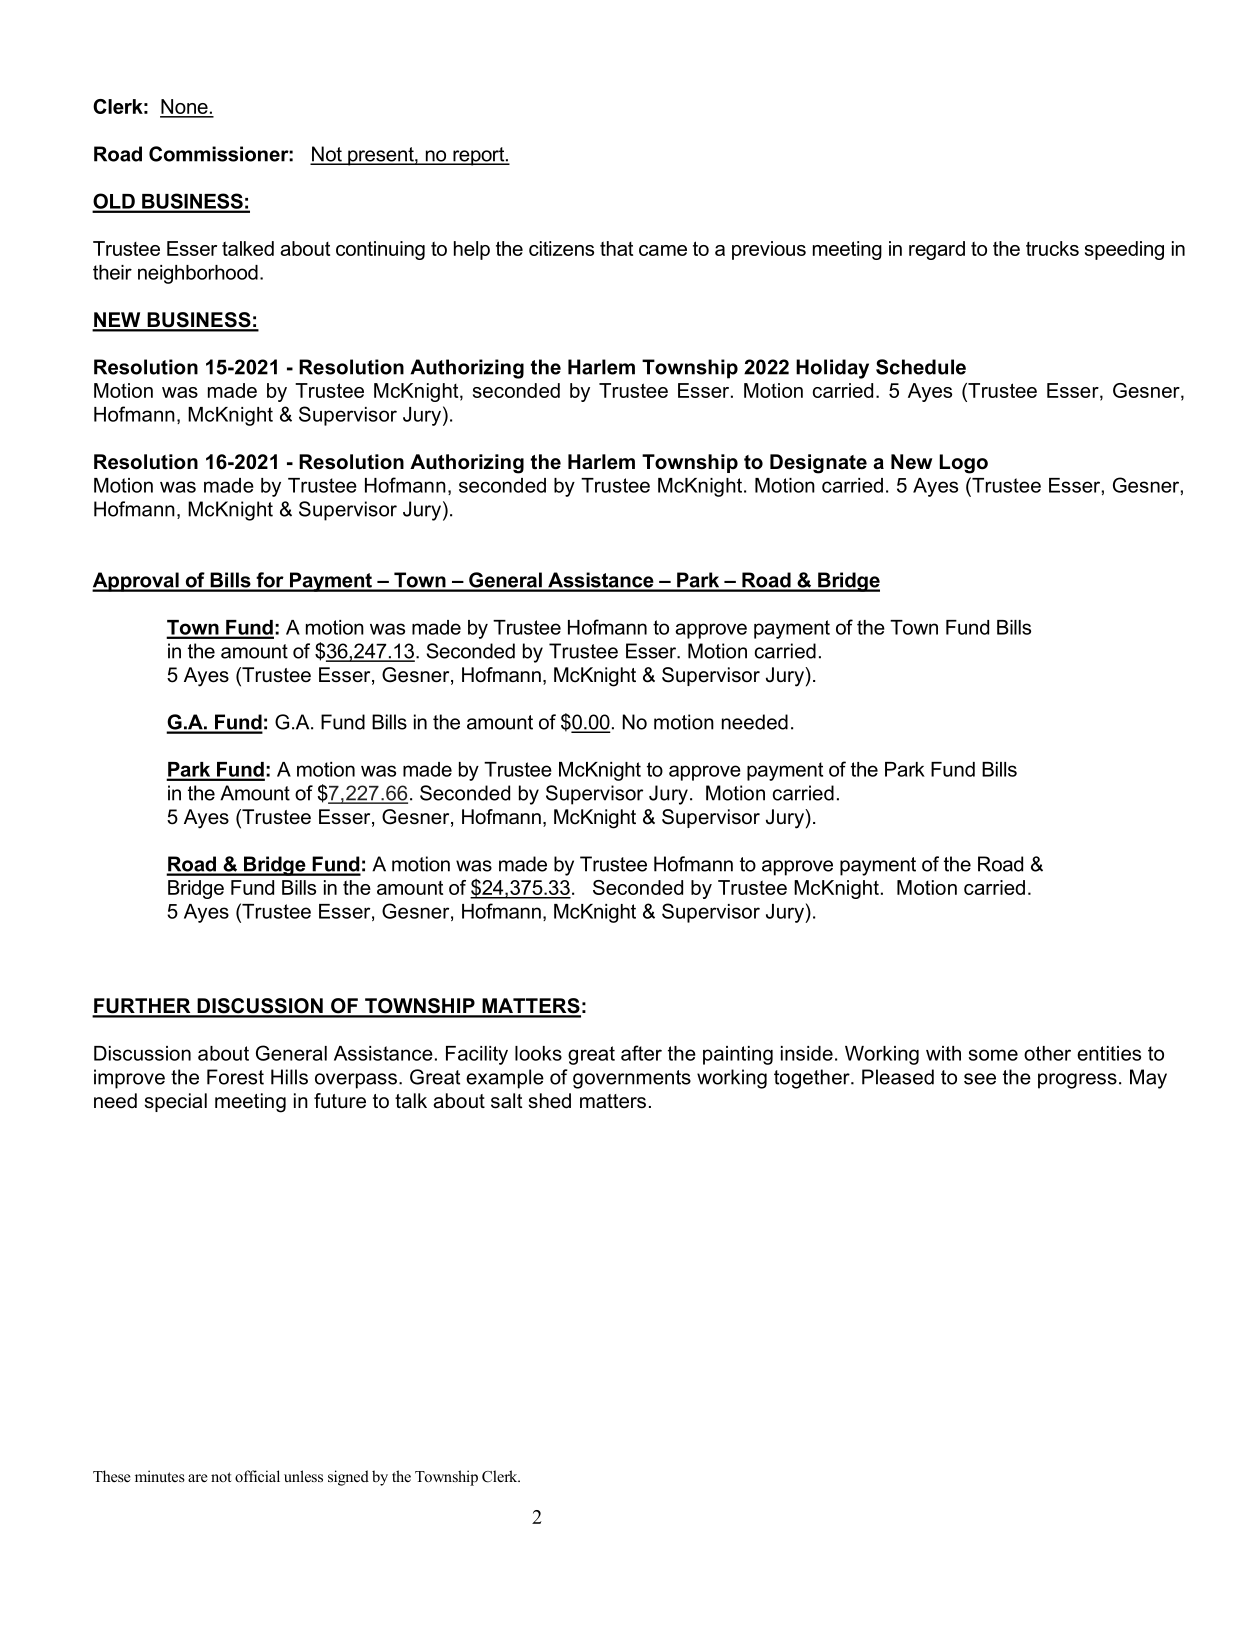 The width and height of the page is (1260, 1630). I want to click on Approval, so click(136, 582).
